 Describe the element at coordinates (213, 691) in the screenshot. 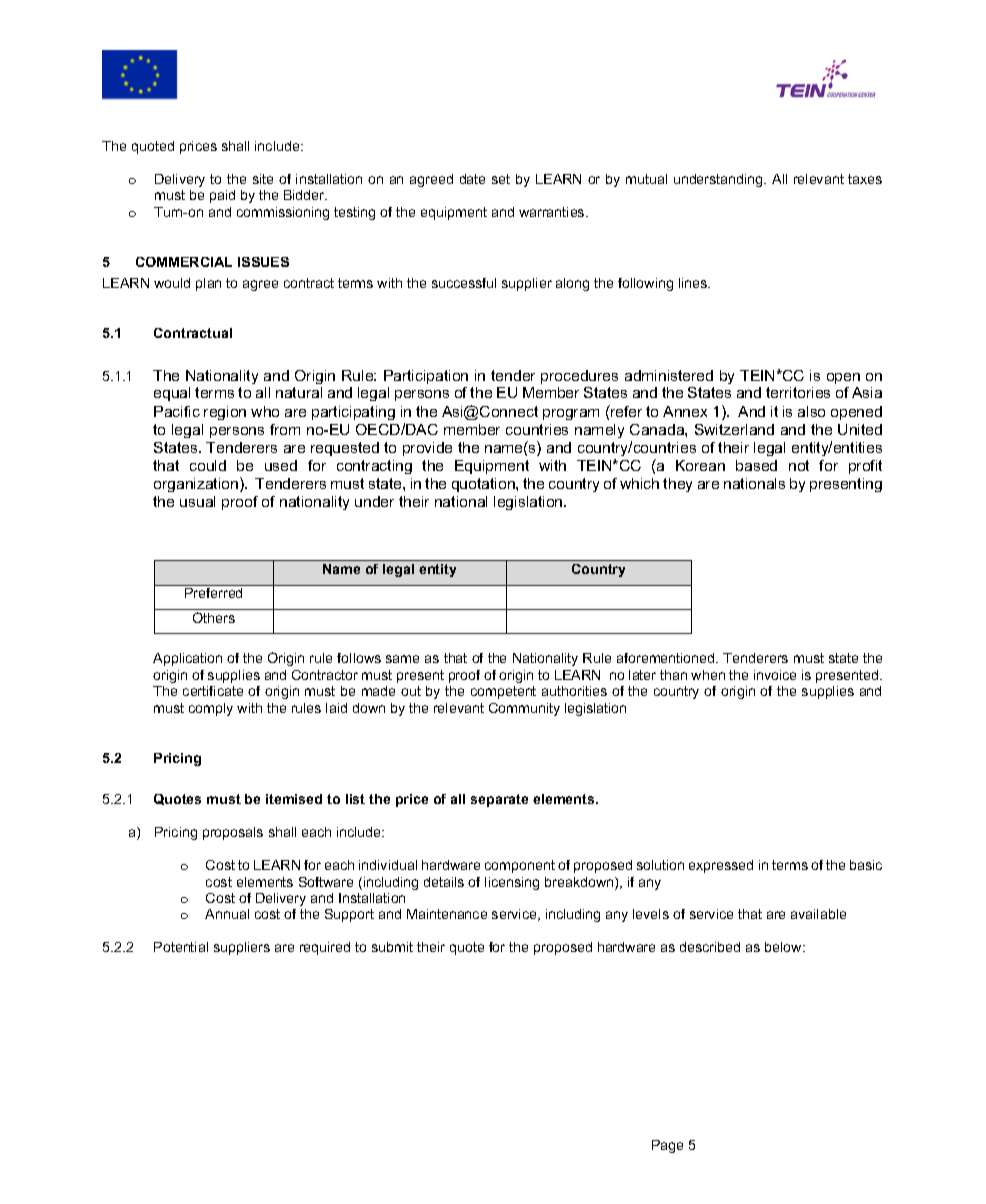

I see `certificate` at that location.
